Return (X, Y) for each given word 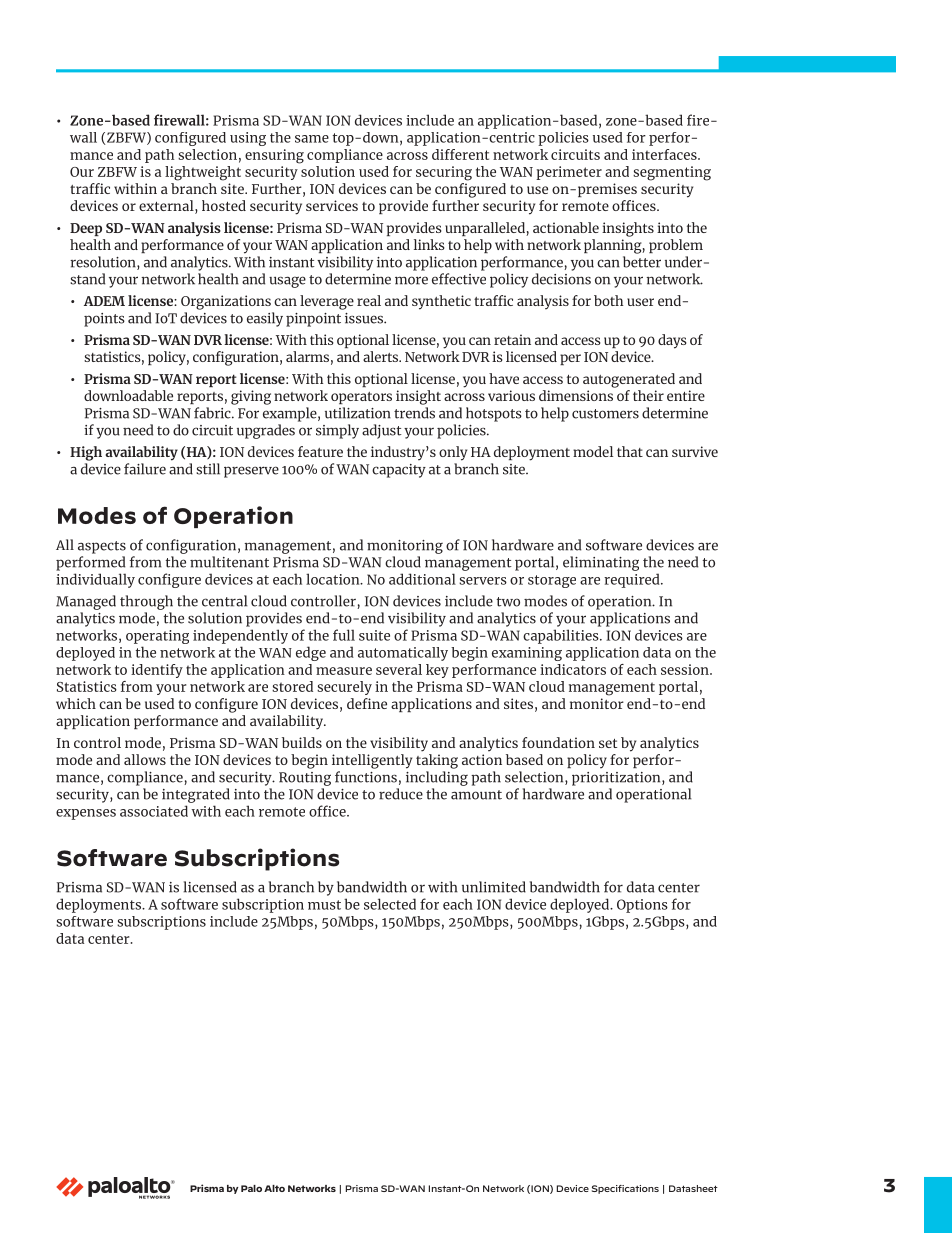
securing (444, 173)
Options (642, 906)
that (630, 451)
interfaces (665, 154)
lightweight (203, 173)
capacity (399, 471)
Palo (251, 1188)
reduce (401, 794)
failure (145, 469)
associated (154, 811)
